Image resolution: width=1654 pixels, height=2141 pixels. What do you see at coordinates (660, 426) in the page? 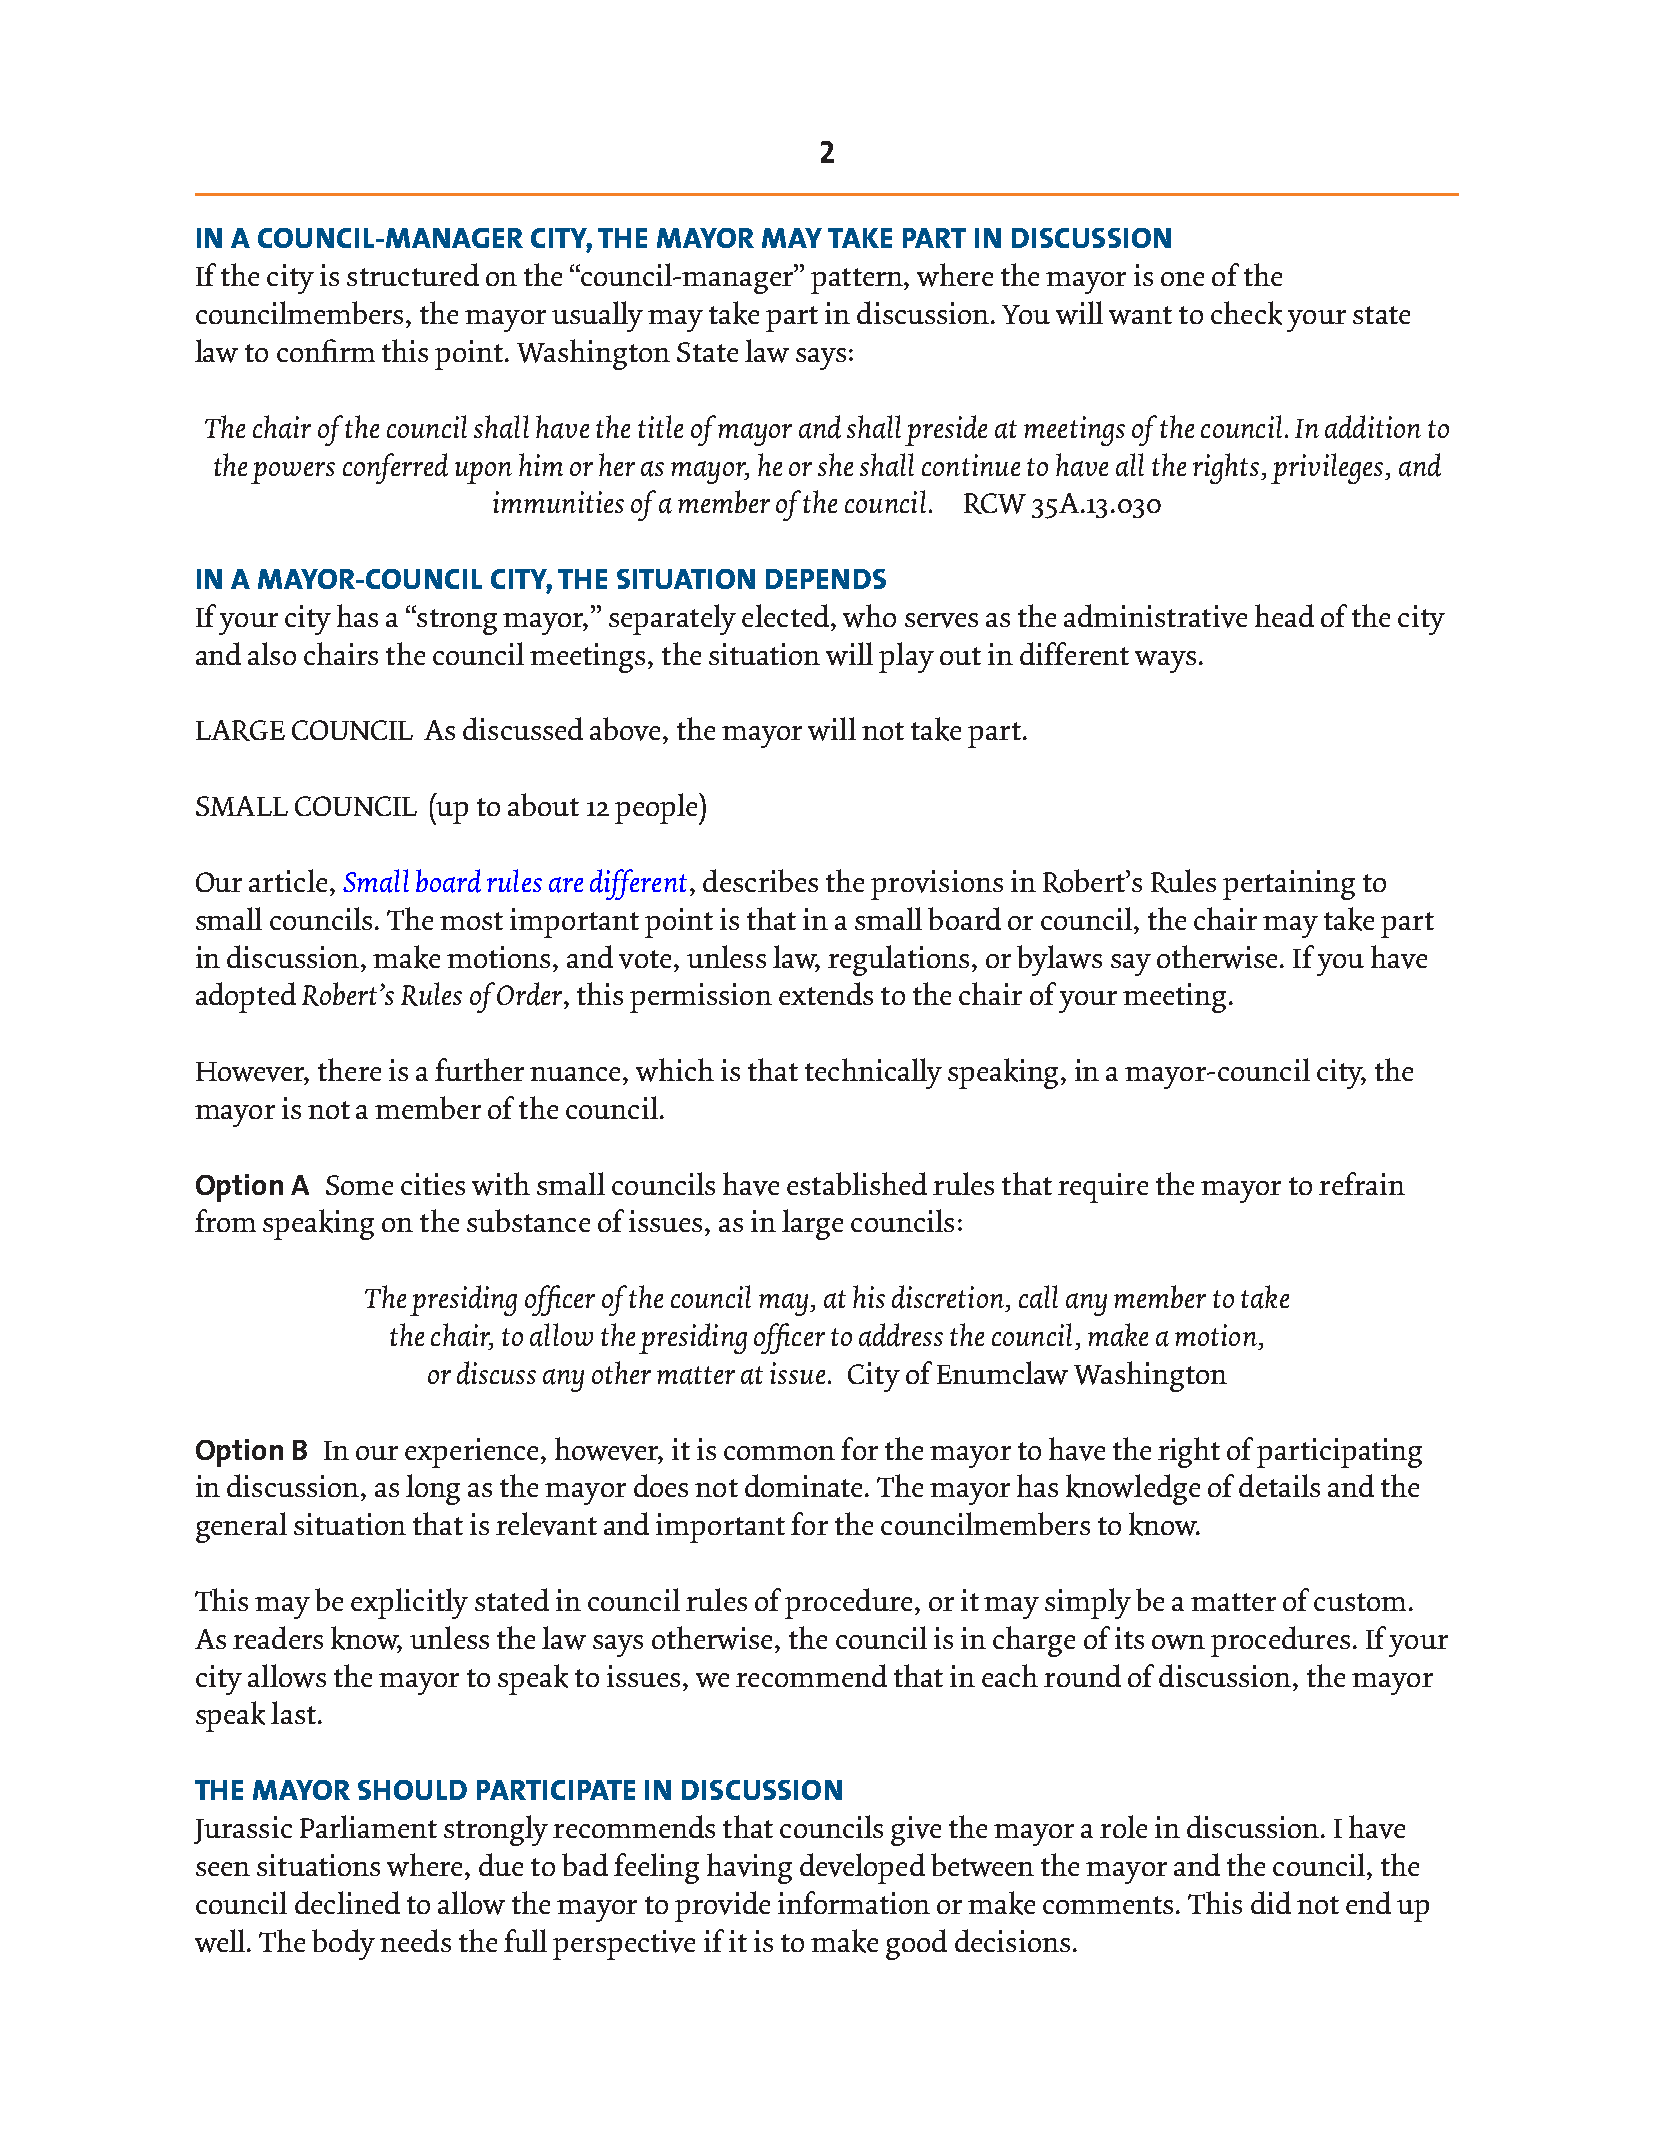
I see `title` at bounding box center [660, 426].
